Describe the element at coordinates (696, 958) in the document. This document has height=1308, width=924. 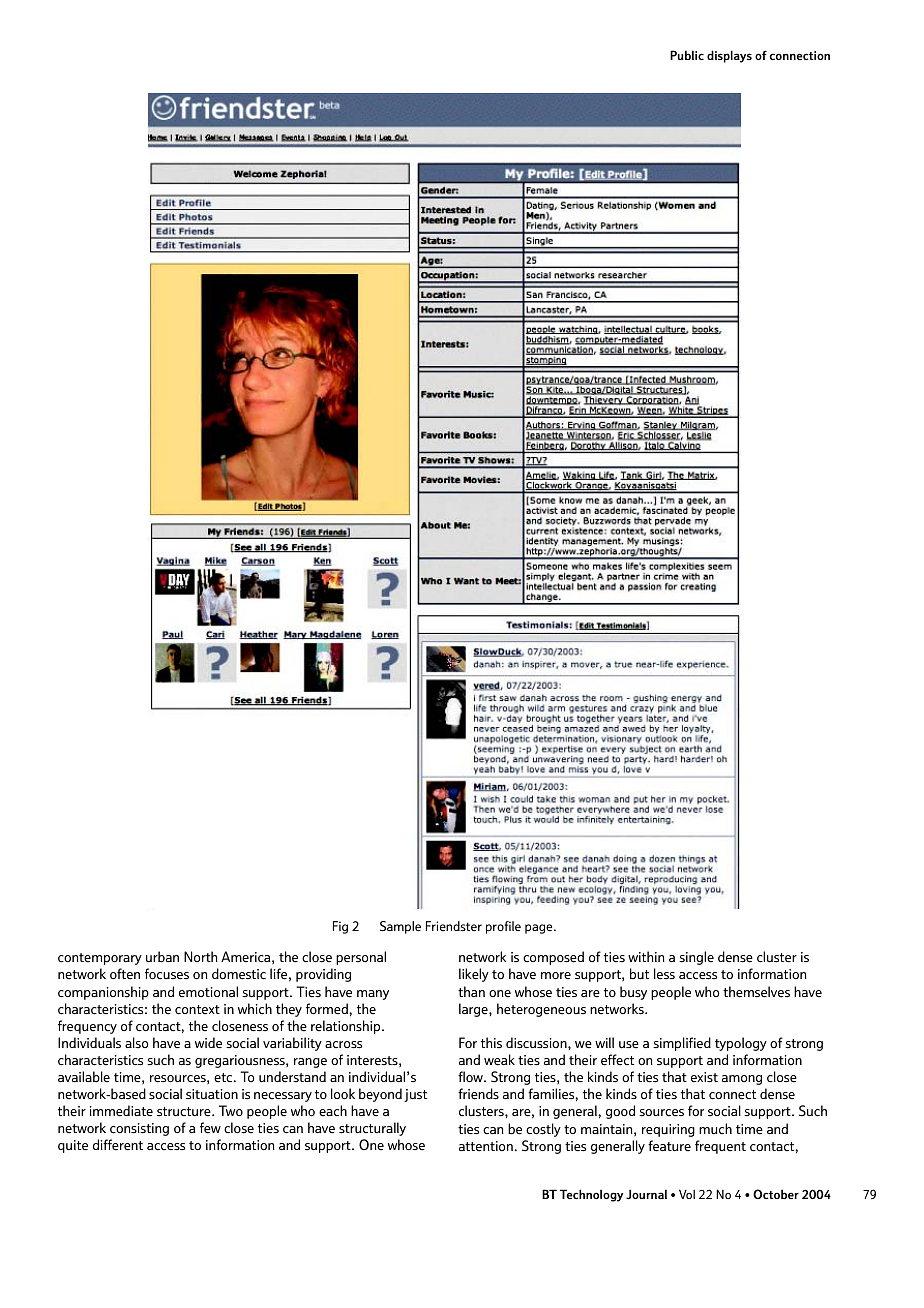
I see `single` at that location.
